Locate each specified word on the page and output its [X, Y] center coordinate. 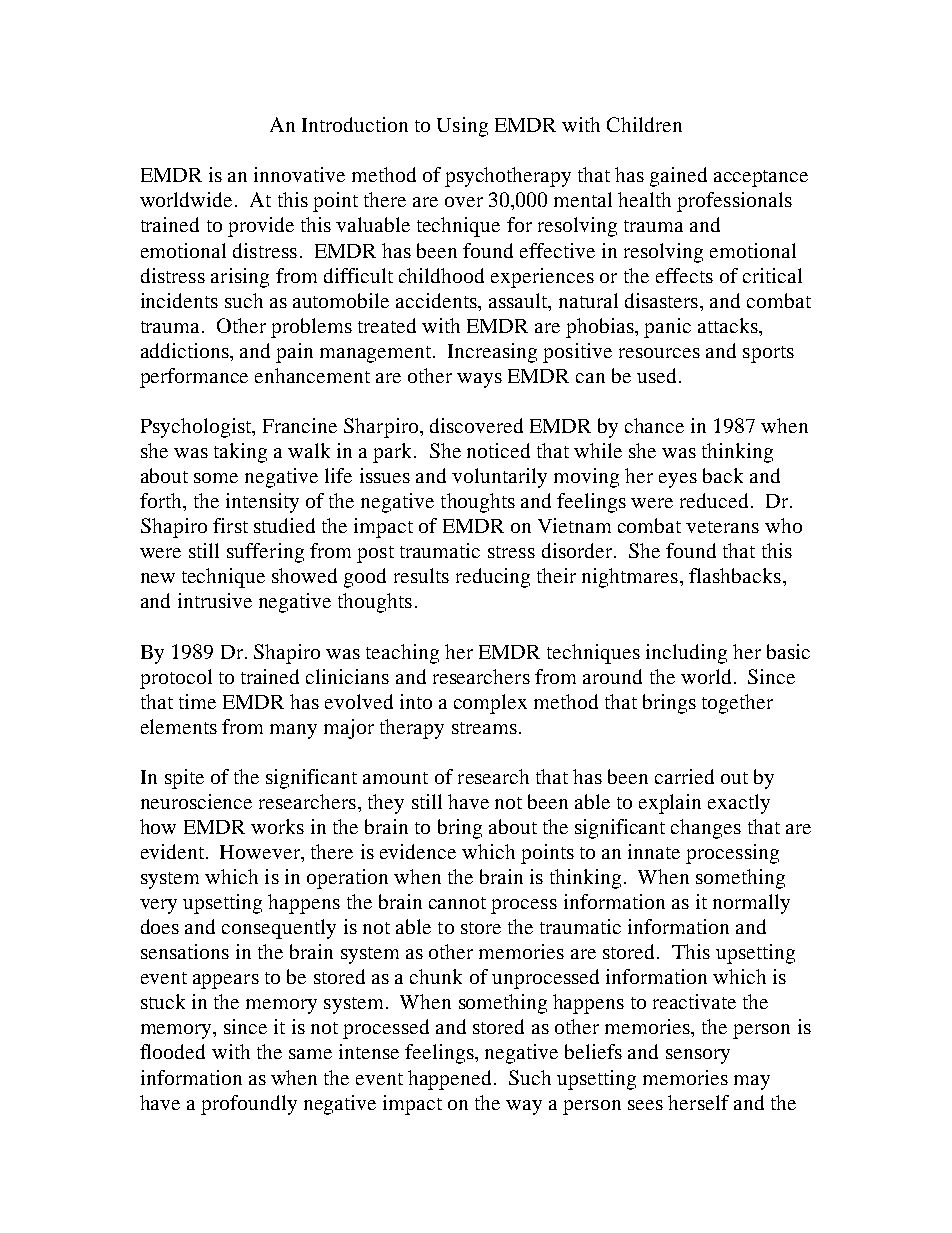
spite [184, 779]
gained [678, 177]
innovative [299, 174]
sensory [698, 1056]
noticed [498, 450]
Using [462, 127]
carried [684, 776]
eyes [678, 480]
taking [240, 453]
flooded [172, 1051]
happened [451, 1080]
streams [484, 728]
